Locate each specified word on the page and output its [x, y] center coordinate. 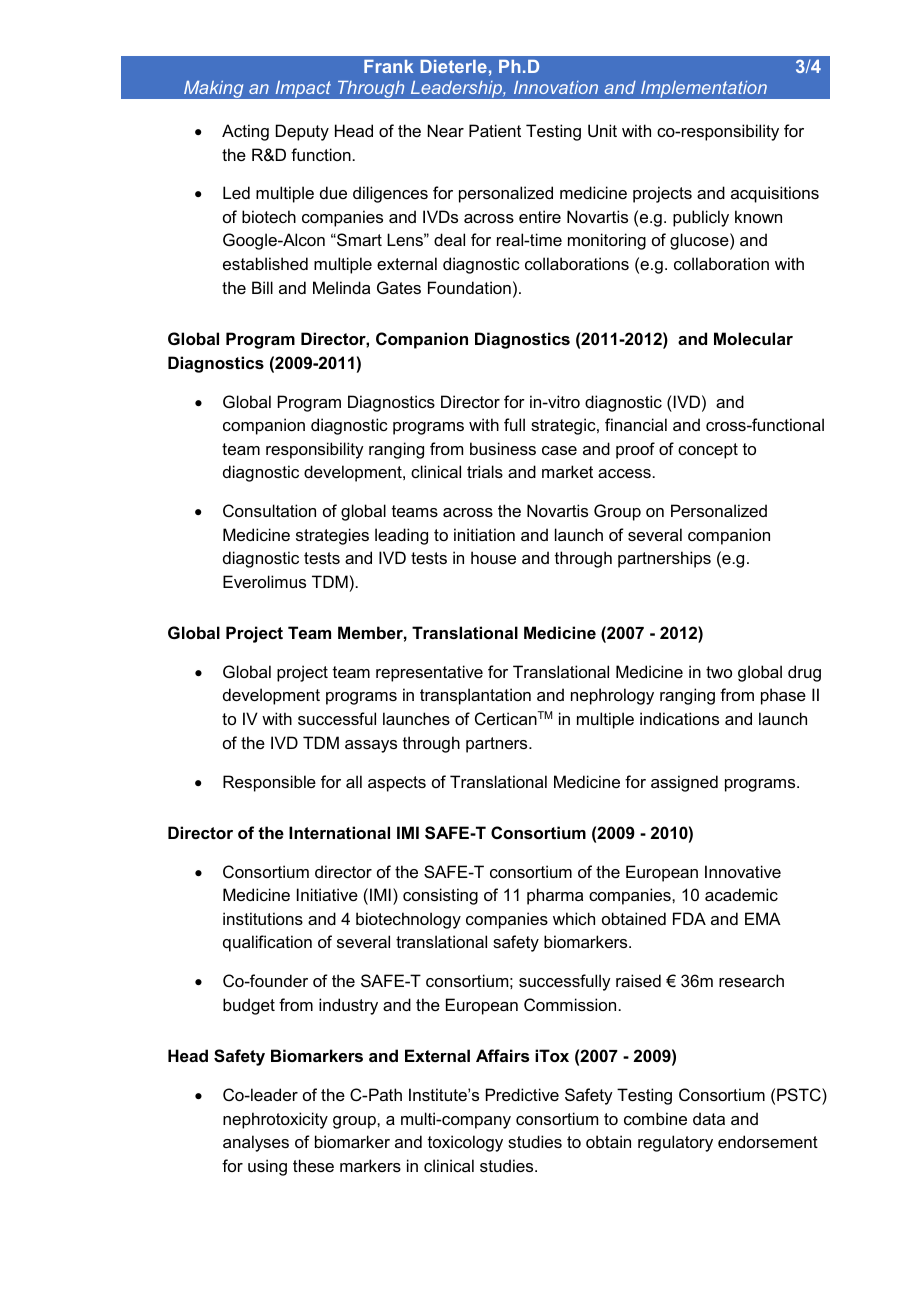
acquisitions [775, 194]
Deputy [302, 132]
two [719, 672]
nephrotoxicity [275, 1120]
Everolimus [264, 581]
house [493, 557]
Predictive [522, 1094]
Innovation [556, 87]
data [709, 1118]
